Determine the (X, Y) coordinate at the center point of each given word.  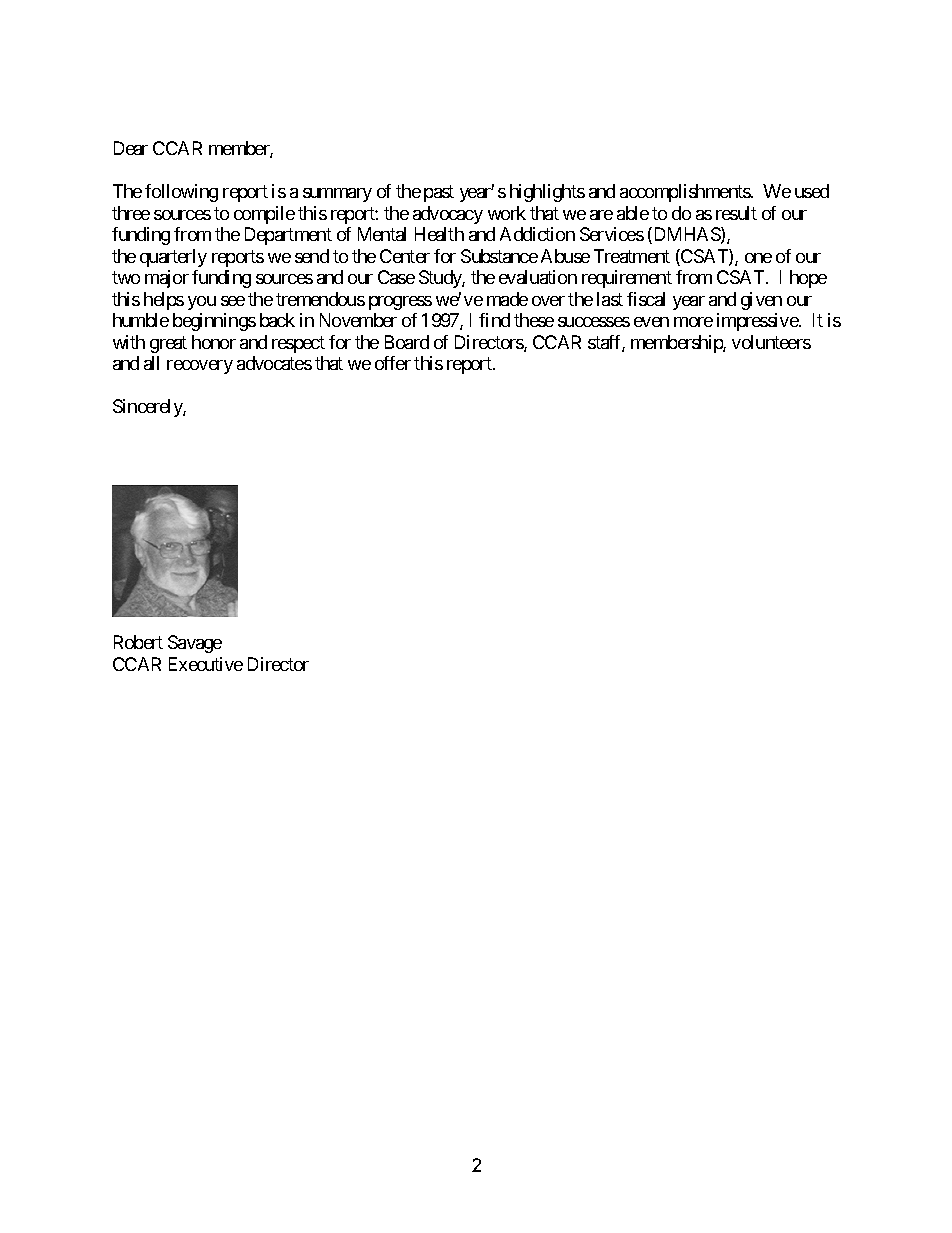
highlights (547, 193)
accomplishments (686, 193)
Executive (206, 664)
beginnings (214, 322)
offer (393, 363)
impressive (758, 322)
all (151, 363)
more (693, 322)
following (181, 193)
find (494, 320)
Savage (195, 644)
